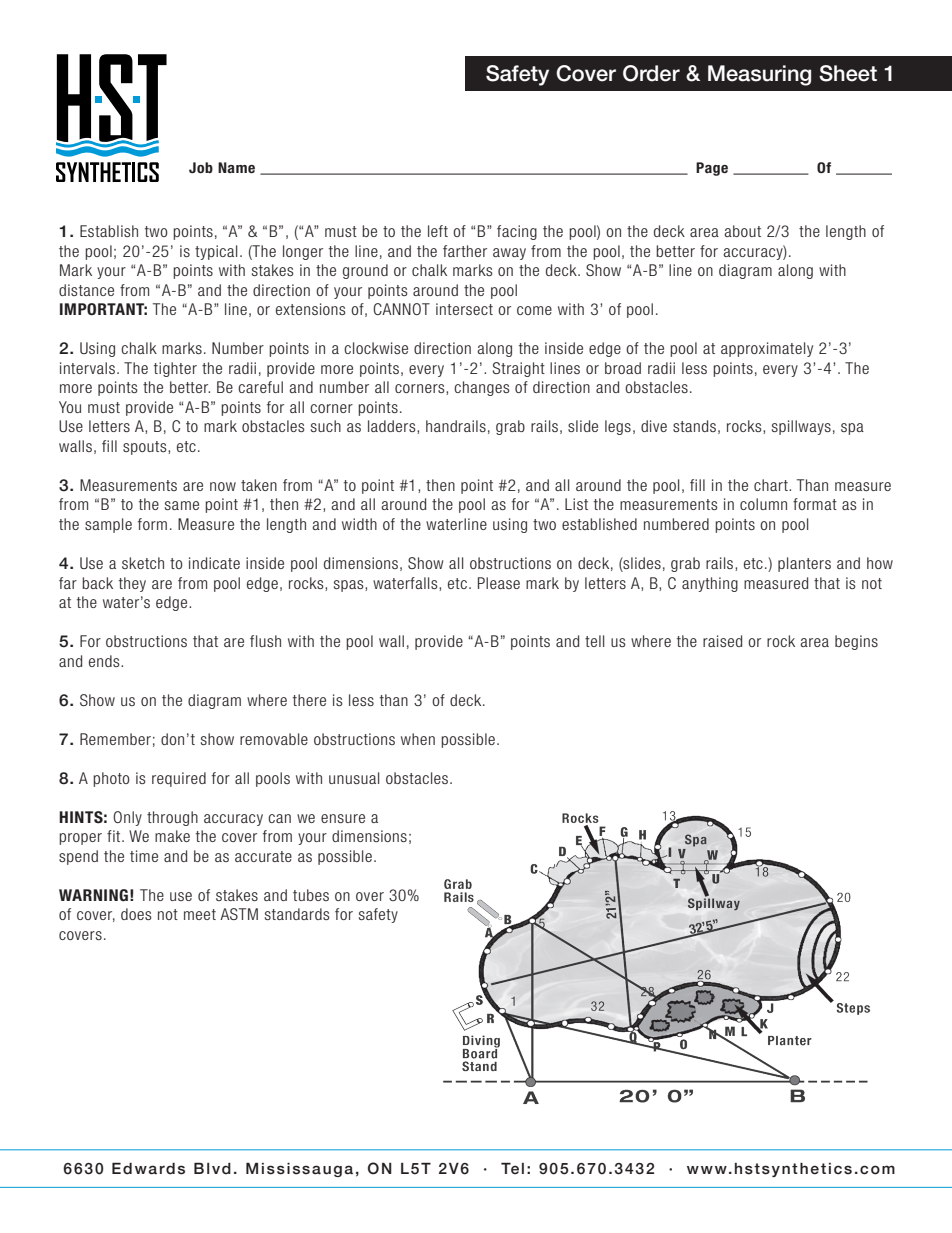 The width and height of the screenshot is (952, 1233). What do you see at coordinates (576, 504) in the screenshot?
I see `List` at bounding box center [576, 504].
